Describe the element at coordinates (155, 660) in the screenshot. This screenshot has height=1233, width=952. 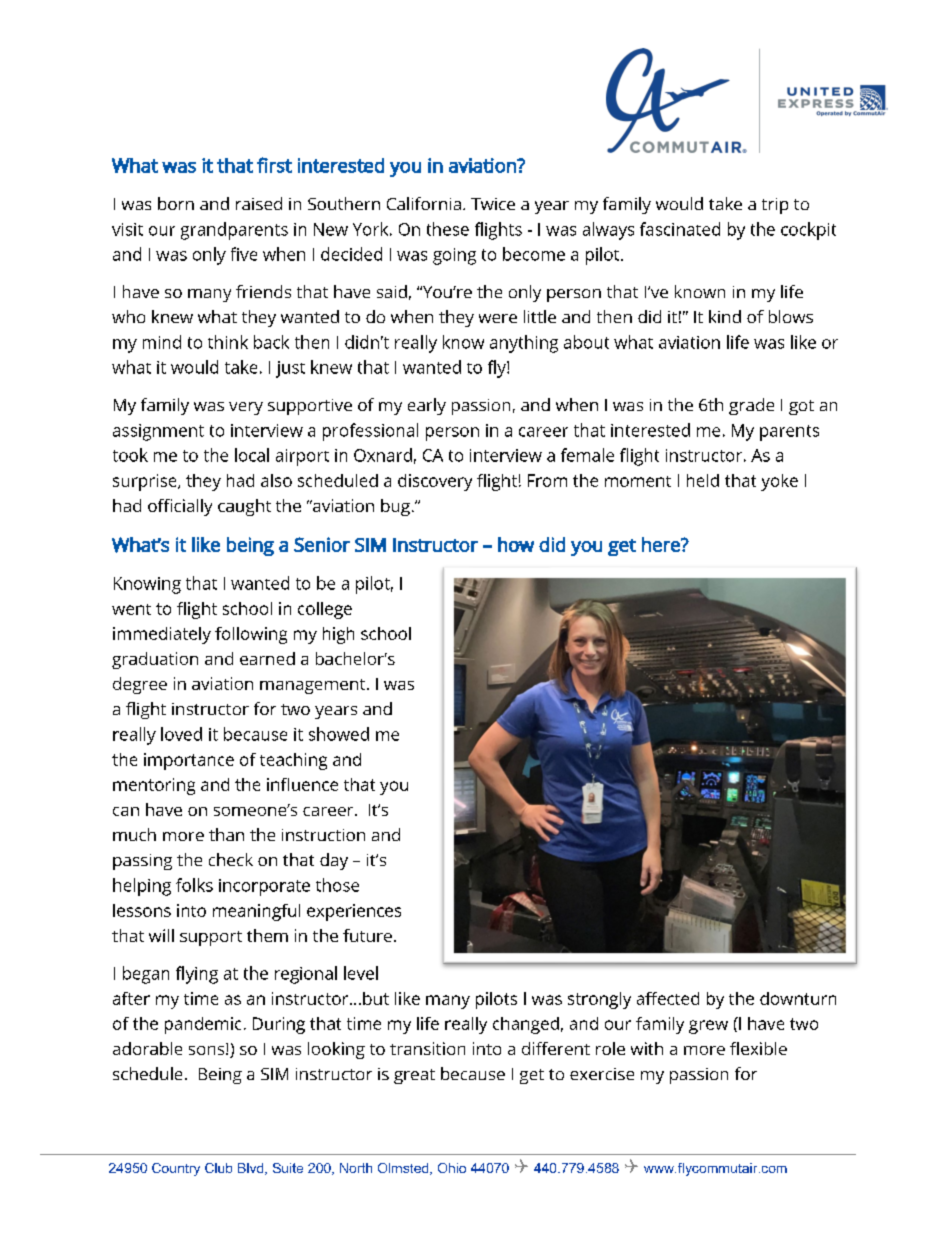
I see `graduation` at that location.
